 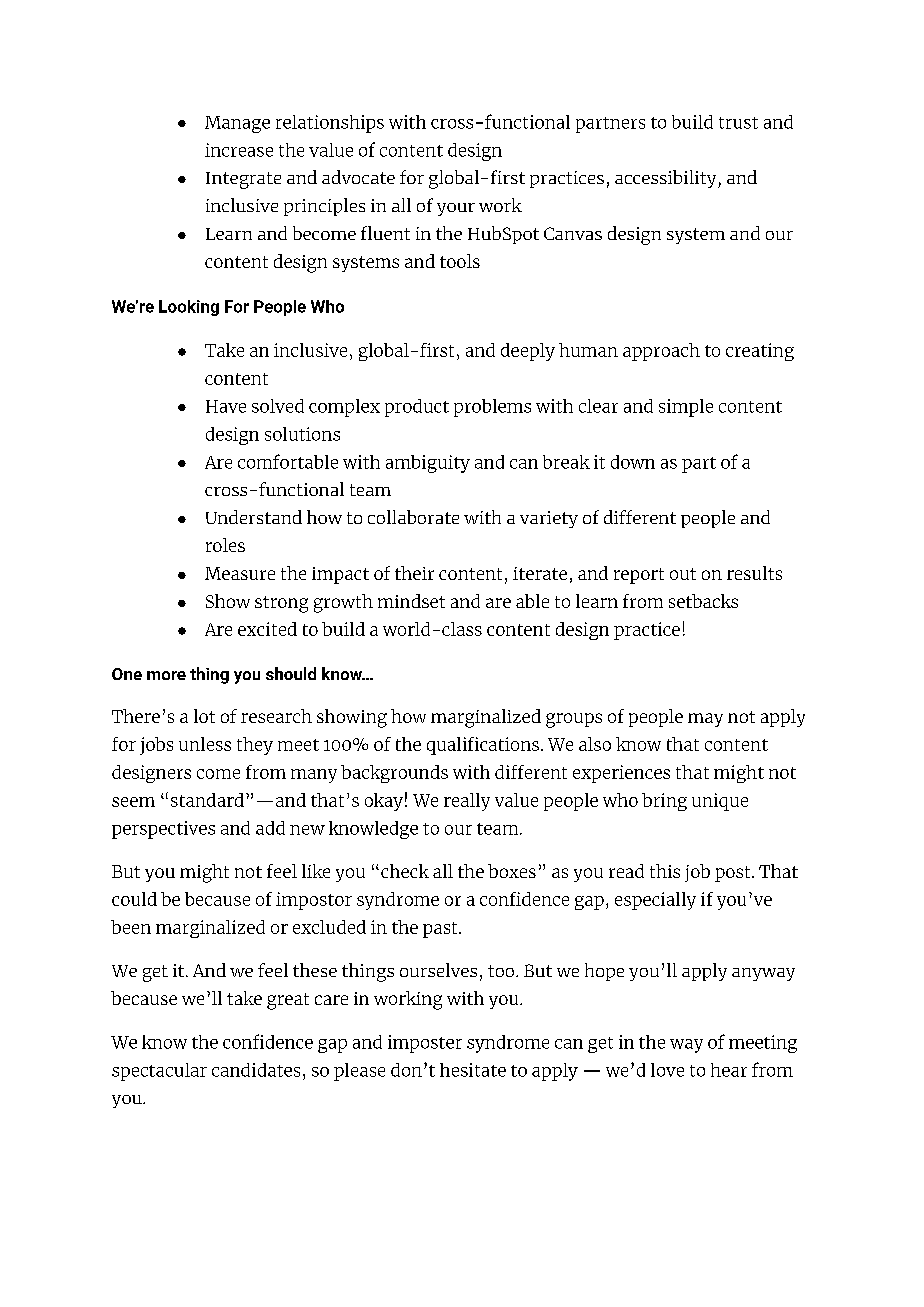 What do you see at coordinates (417, 408) in the page?
I see `product` at bounding box center [417, 408].
